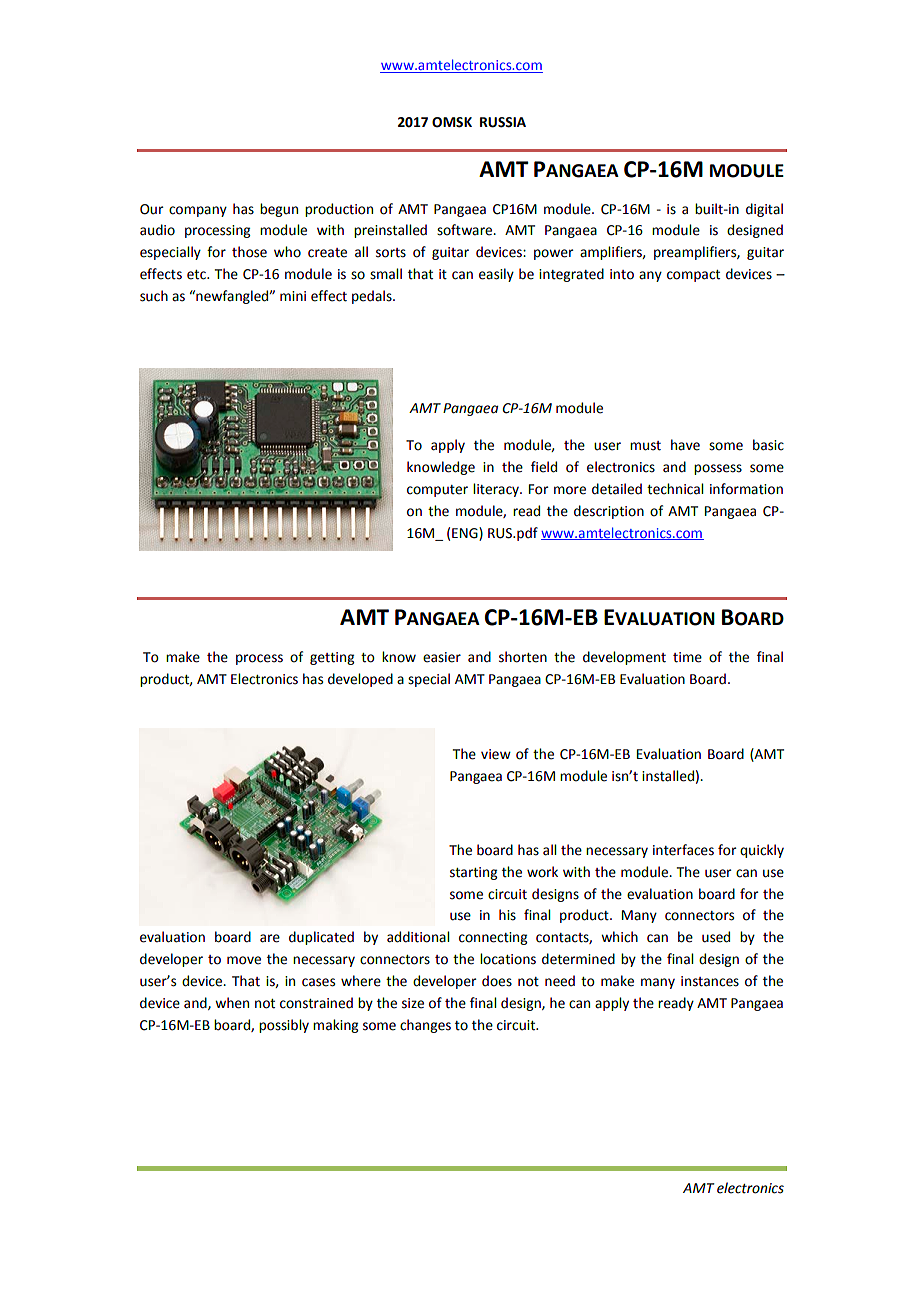 Image resolution: width=924 pixels, height=1308 pixels. I want to click on digital, so click(764, 210).
